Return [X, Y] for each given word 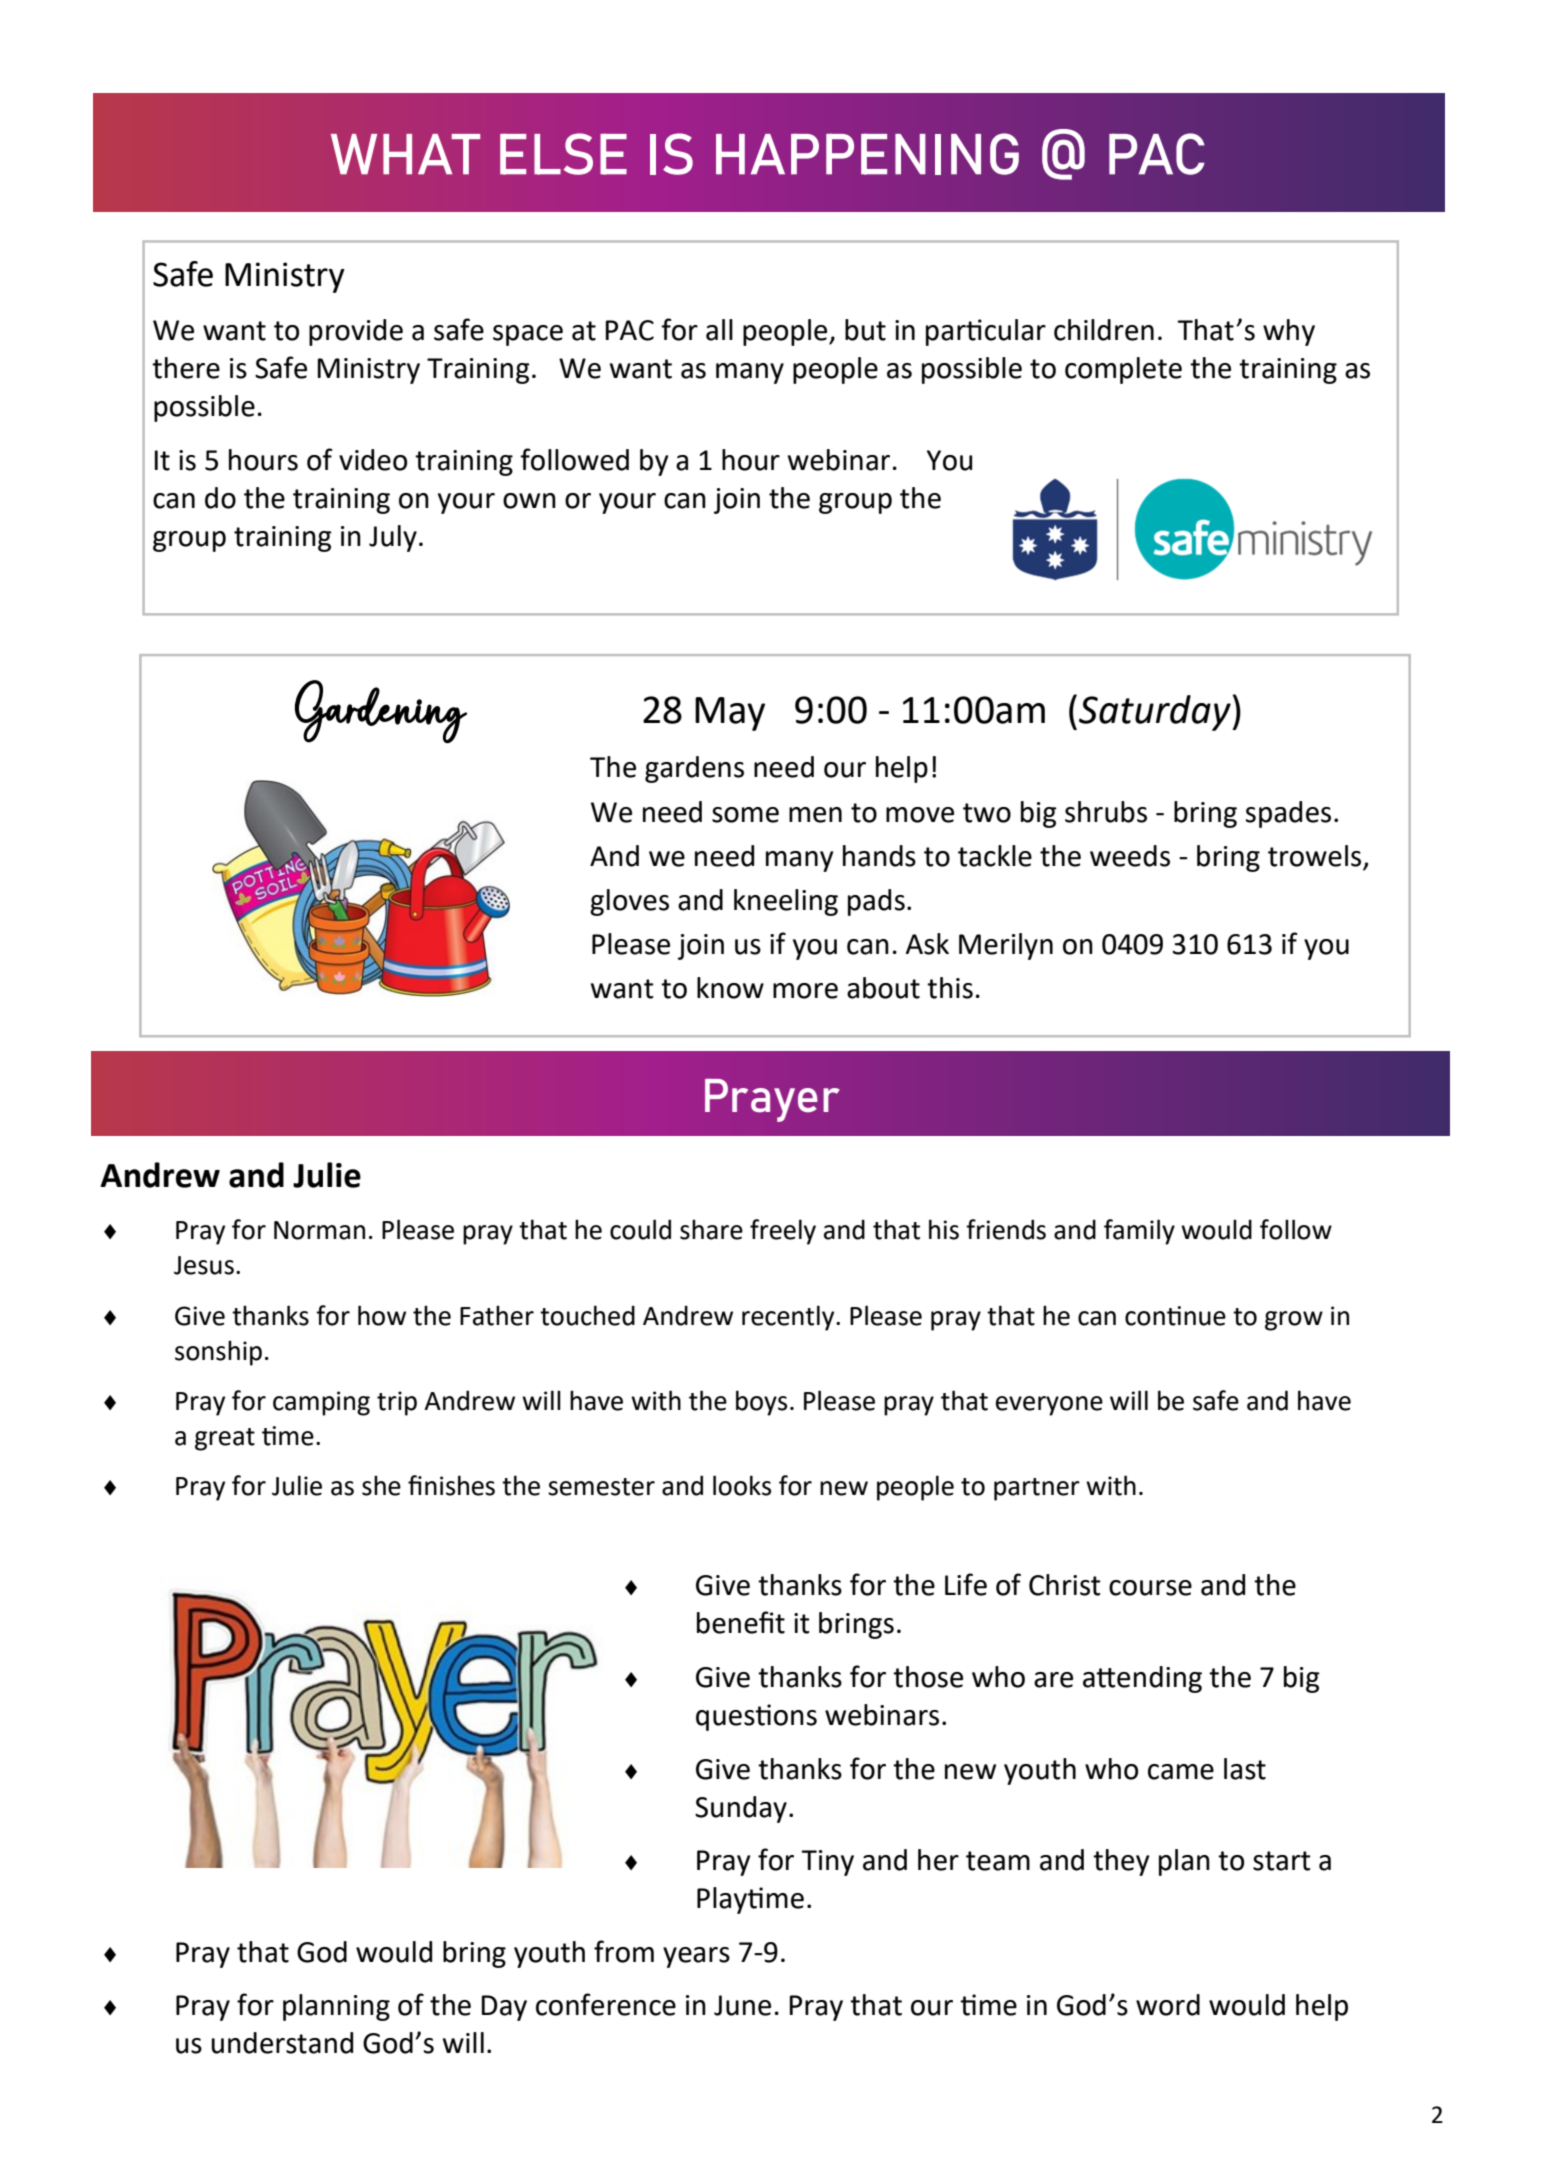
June [742, 2005]
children [1104, 330]
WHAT [405, 154]
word [1168, 2005]
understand [282, 2043]
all [719, 330]
